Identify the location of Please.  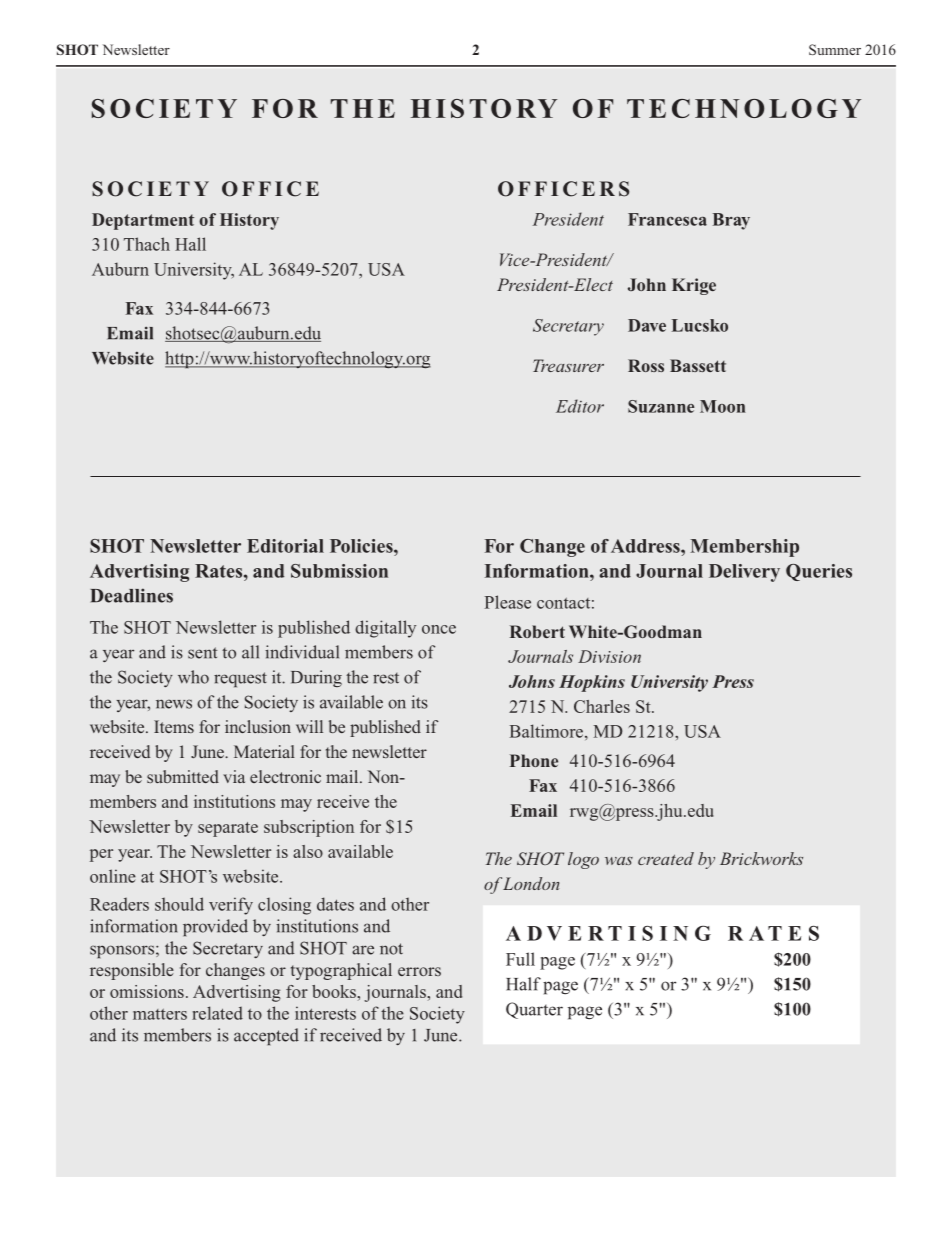
(507, 602).
